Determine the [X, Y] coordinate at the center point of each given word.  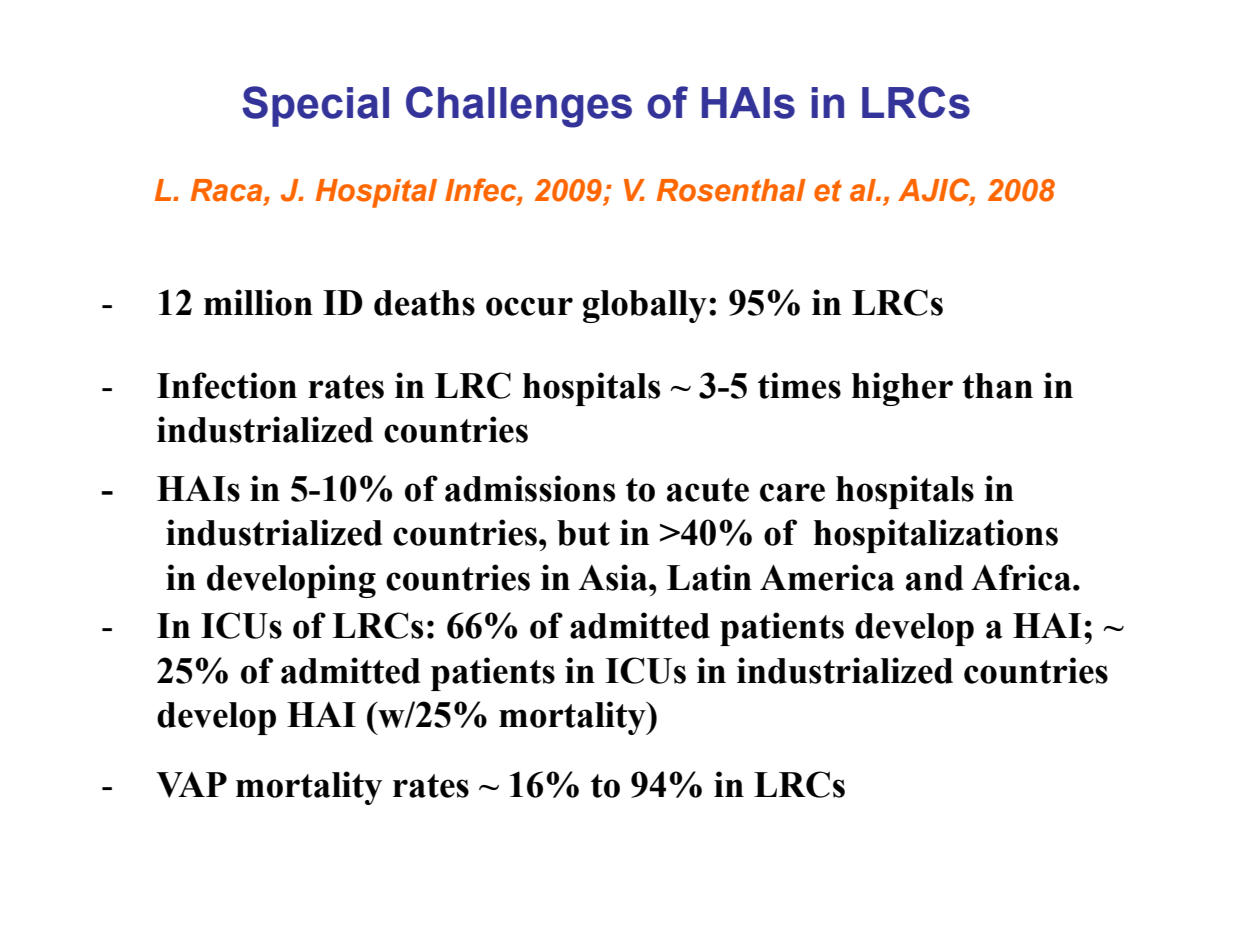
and [935, 578]
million [258, 302]
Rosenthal [731, 190]
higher [902, 389]
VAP [191, 785]
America [827, 577]
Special [315, 106]
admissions [530, 488]
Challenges [519, 107]
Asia [614, 577]
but [583, 533]
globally [645, 306]
